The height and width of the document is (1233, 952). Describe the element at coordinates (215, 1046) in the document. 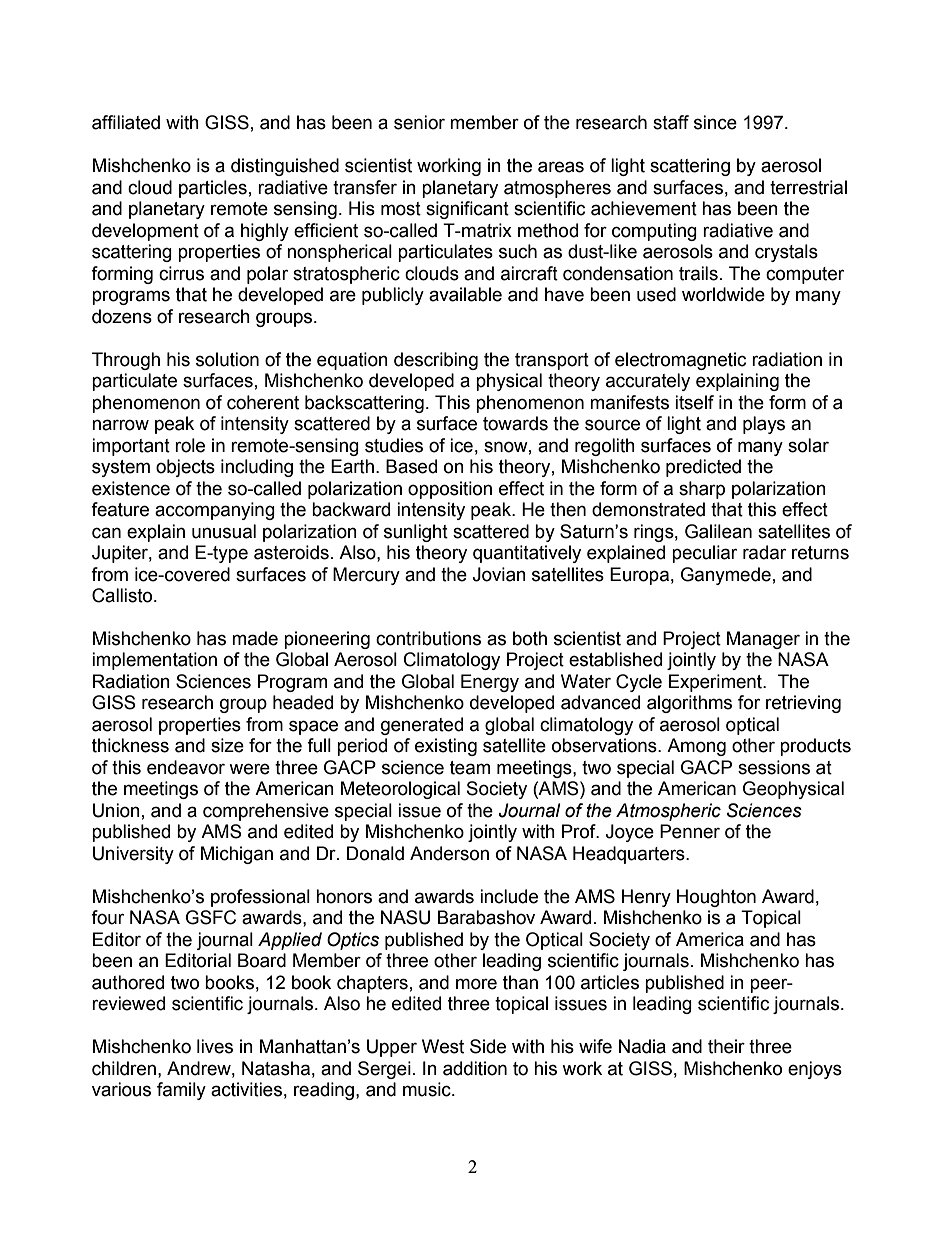

I see `lives` at that location.
